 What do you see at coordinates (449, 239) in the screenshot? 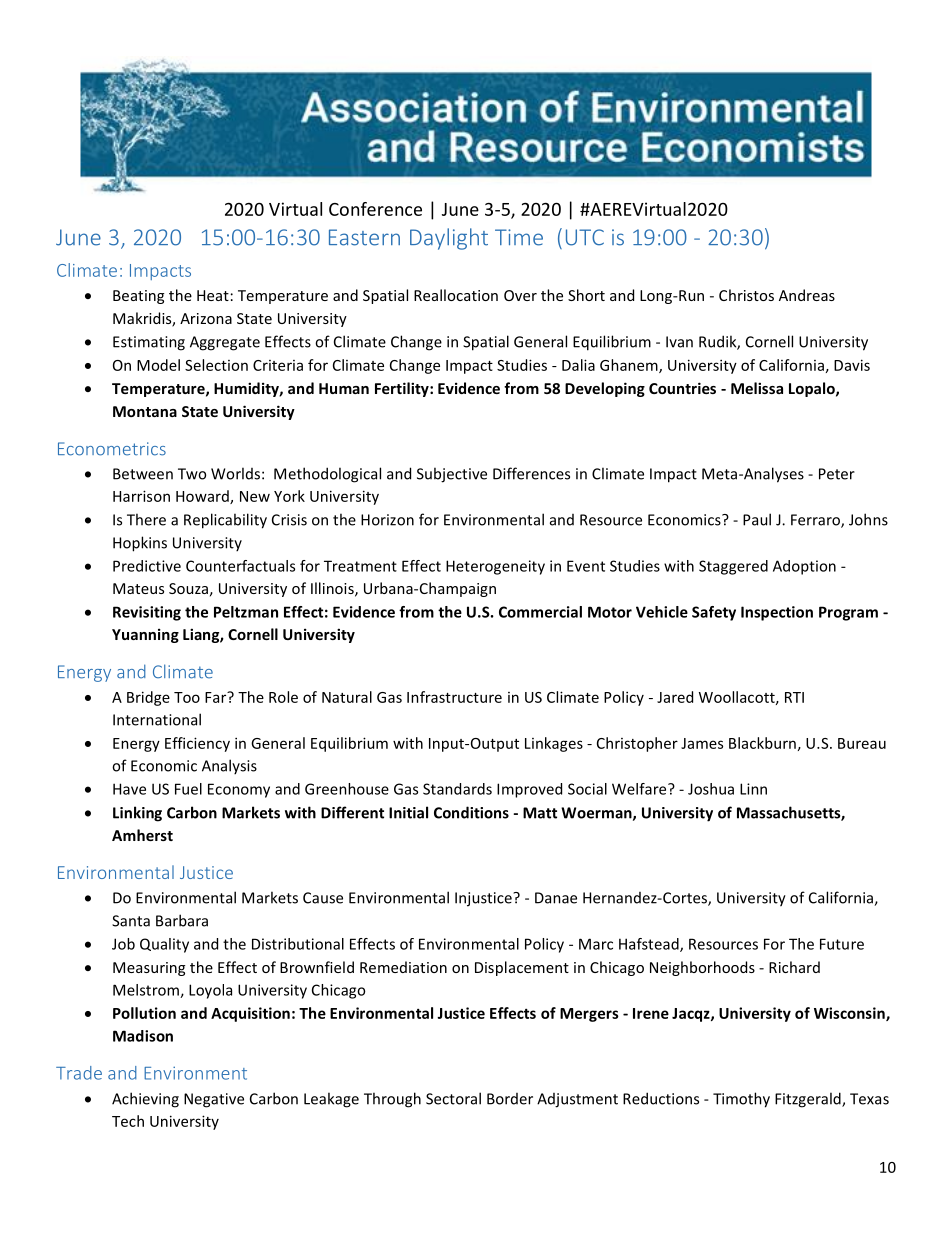
I see `Daylight` at bounding box center [449, 239].
